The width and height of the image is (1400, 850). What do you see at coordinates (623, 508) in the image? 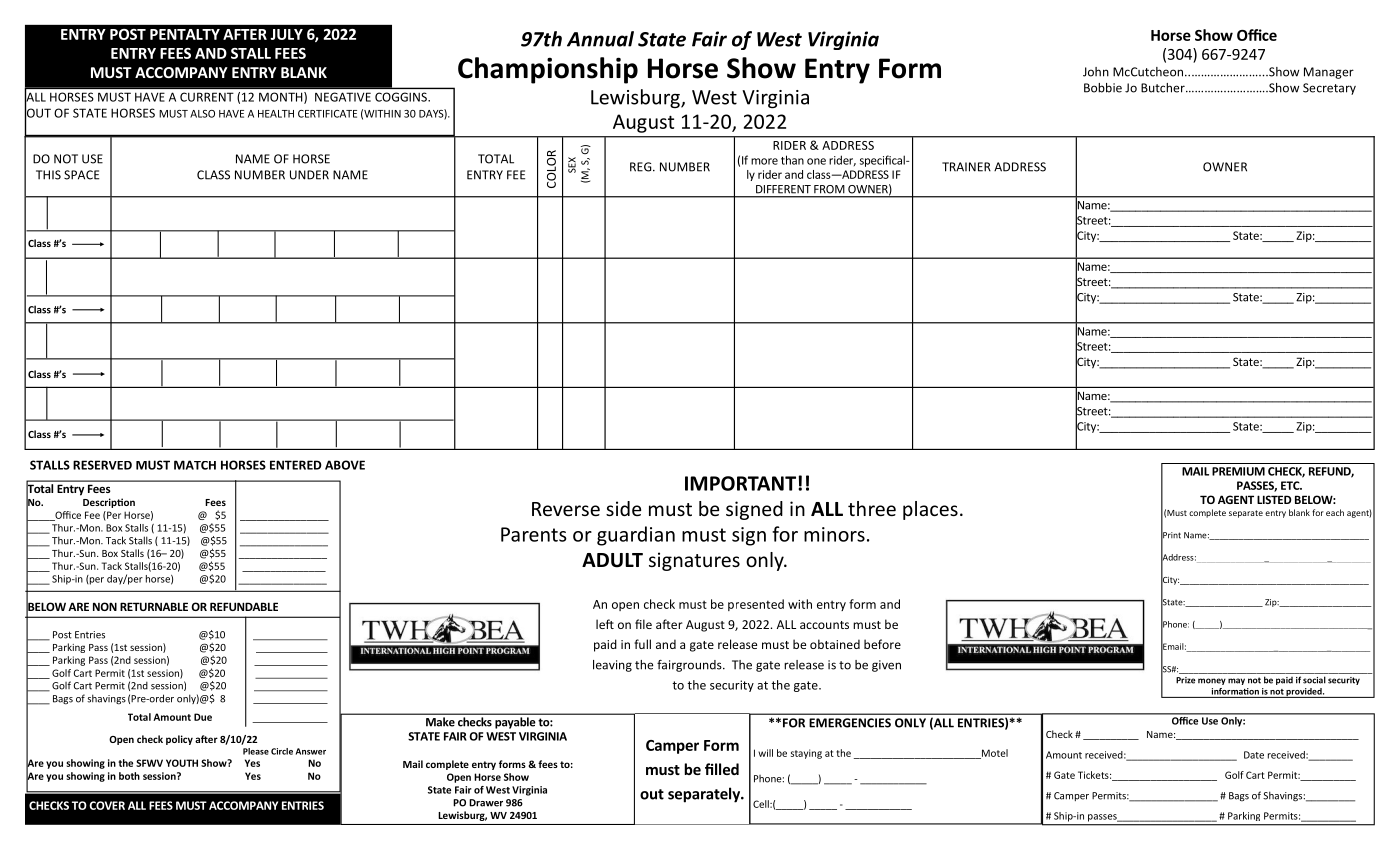
I see `side` at bounding box center [623, 508].
